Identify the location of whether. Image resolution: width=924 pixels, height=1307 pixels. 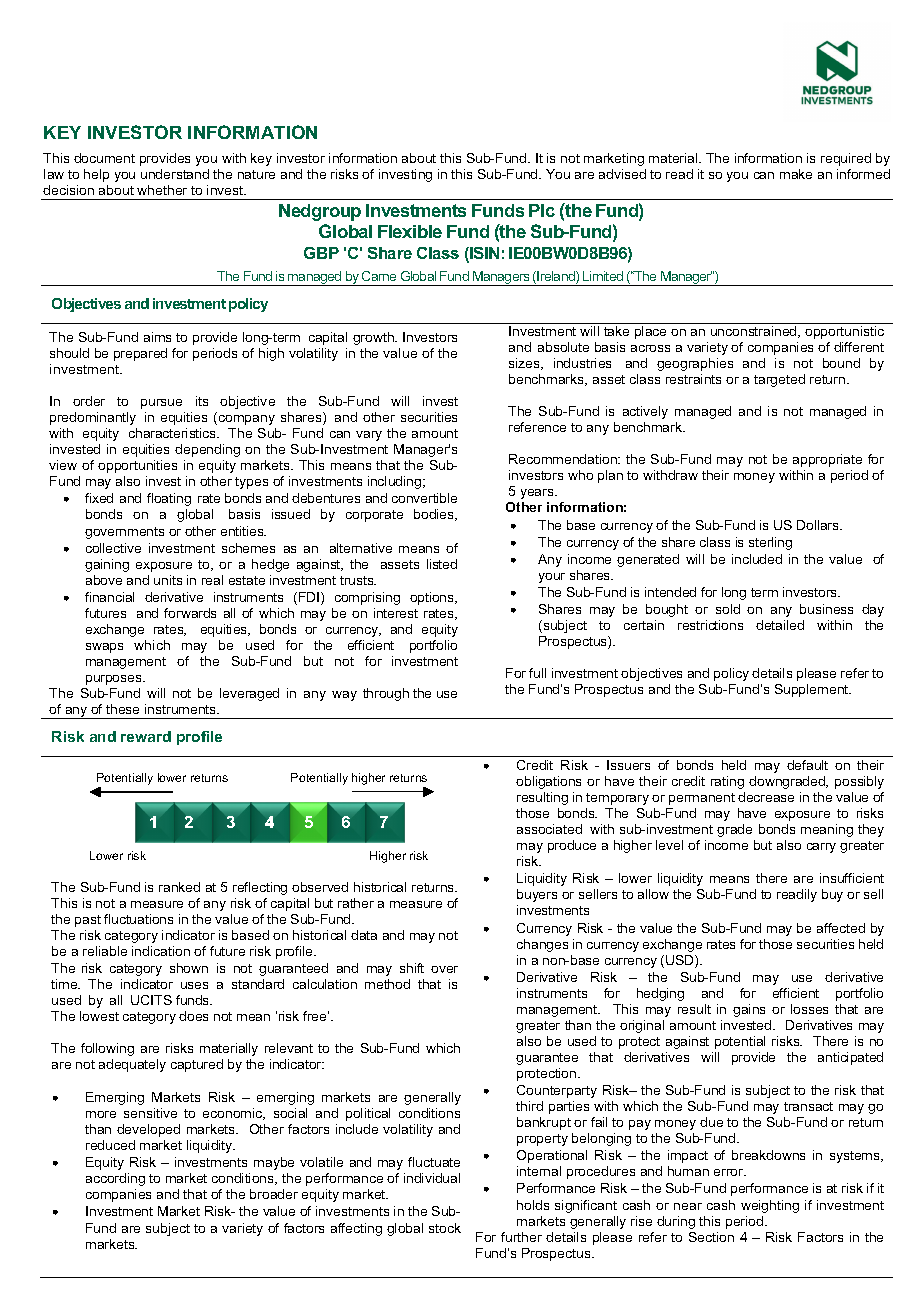
(162, 190).
